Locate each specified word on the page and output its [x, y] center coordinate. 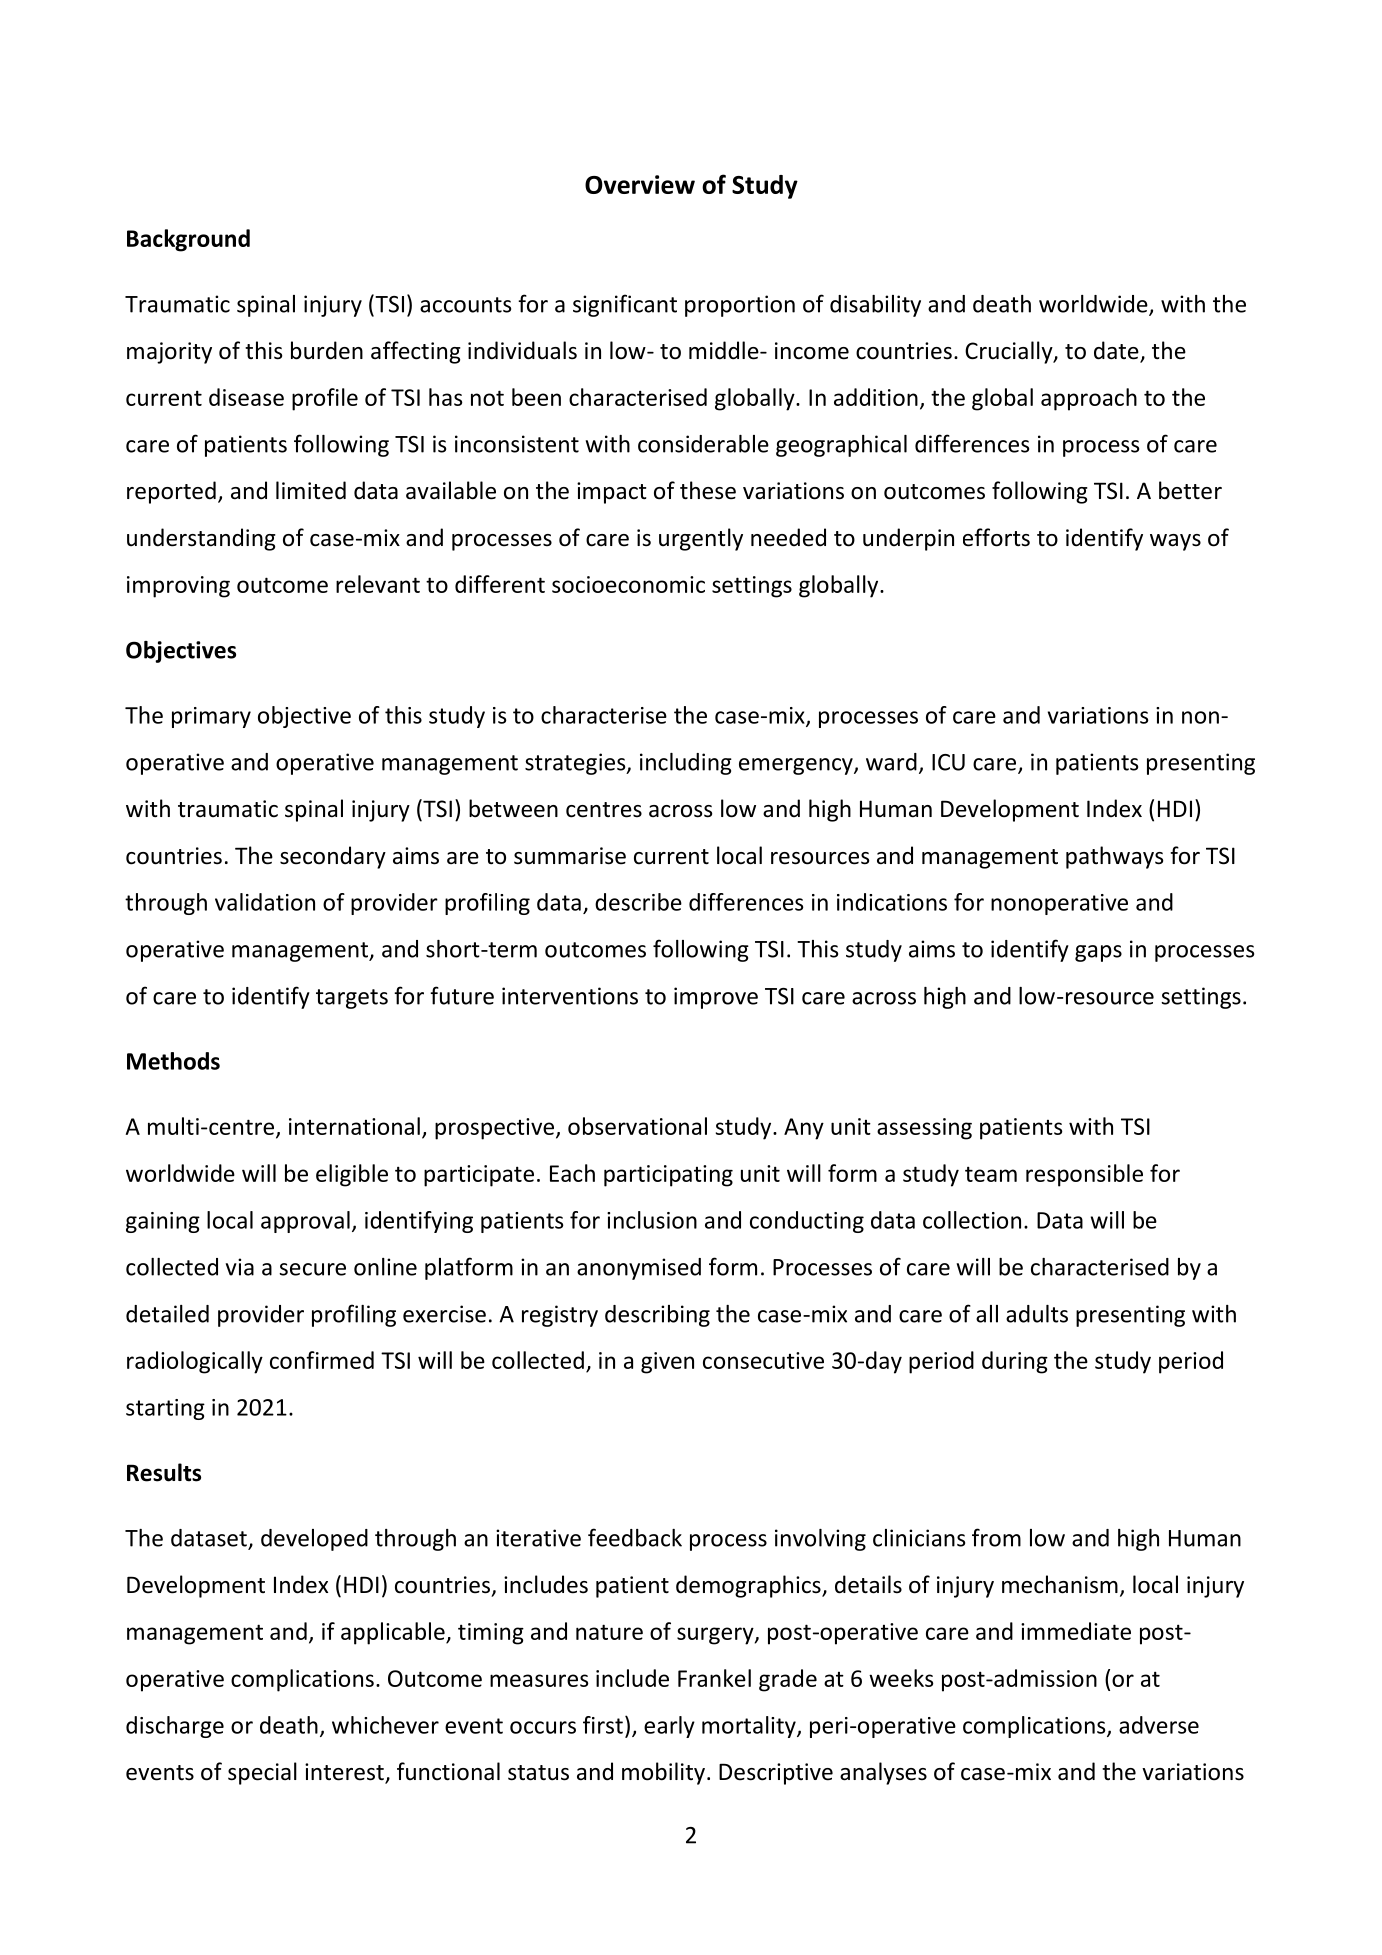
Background [188, 240]
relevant [378, 584]
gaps [1098, 953]
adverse [1159, 1725]
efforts [996, 537]
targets [352, 999]
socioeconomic [628, 584]
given [667, 1363]
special [262, 1773]
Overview [640, 184]
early [669, 1727]
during [1015, 1362]
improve [716, 998]
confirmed [322, 1360]
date [1117, 351]
